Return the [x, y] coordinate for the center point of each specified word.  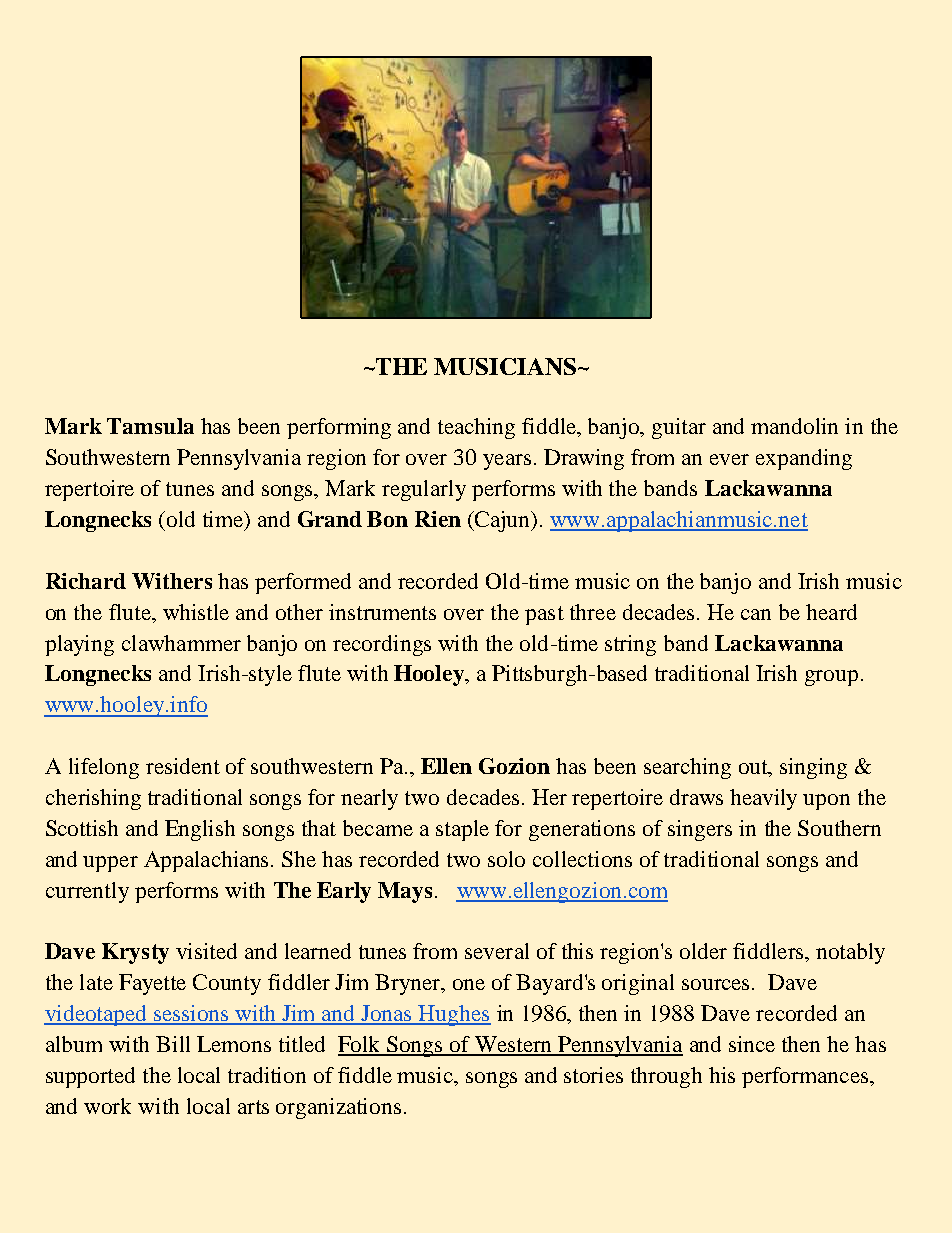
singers [700, 830]
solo [506, 859]
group [831, 678]
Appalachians [208, 861]
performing [339, 428]
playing [79, 645]
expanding [804, 459]
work [107, 1106]
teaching [476, 428]
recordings [382, 645]
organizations [338, 1108]
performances [806, 1077]
